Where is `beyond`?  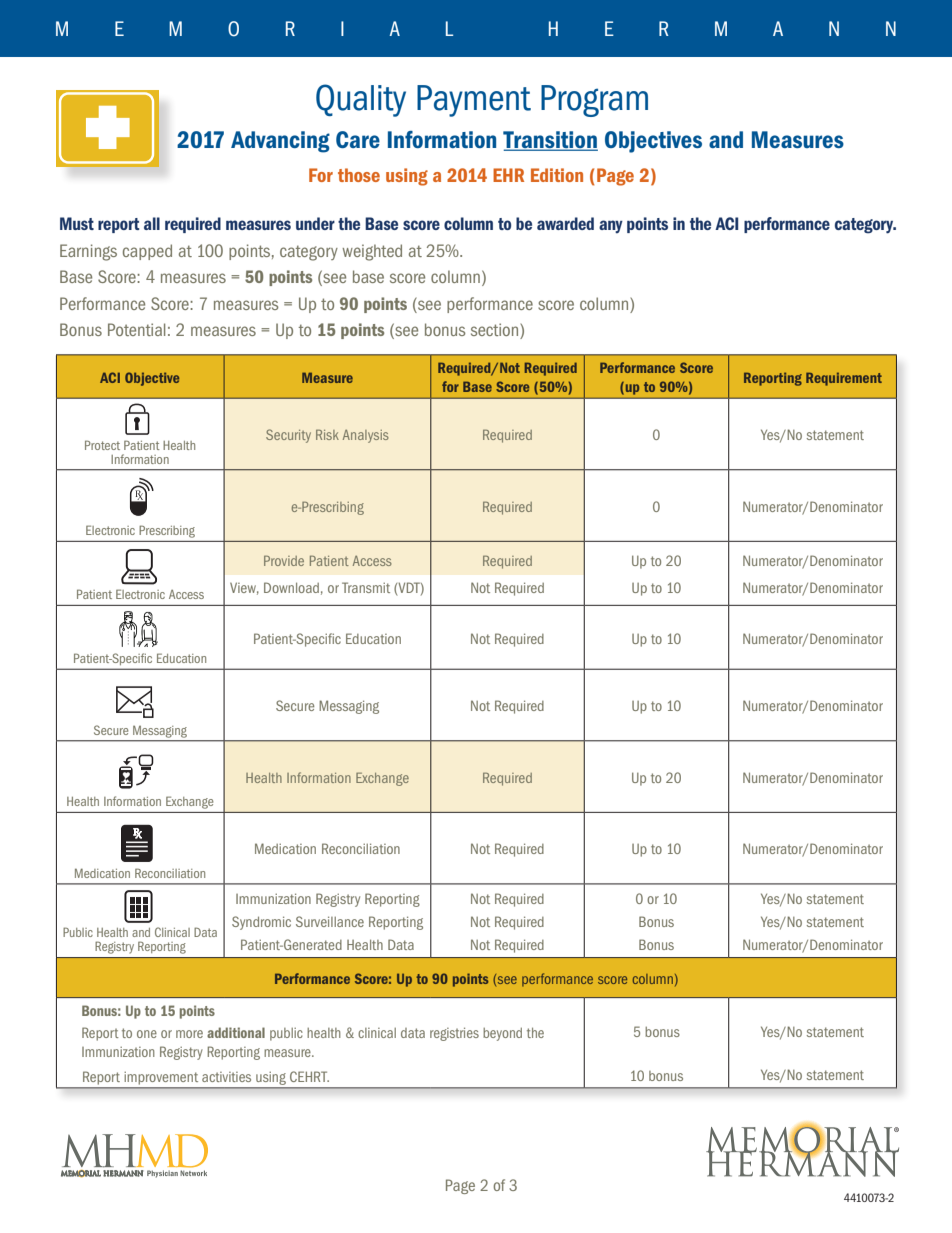
beyond is located at coordinates (502, 1034).
